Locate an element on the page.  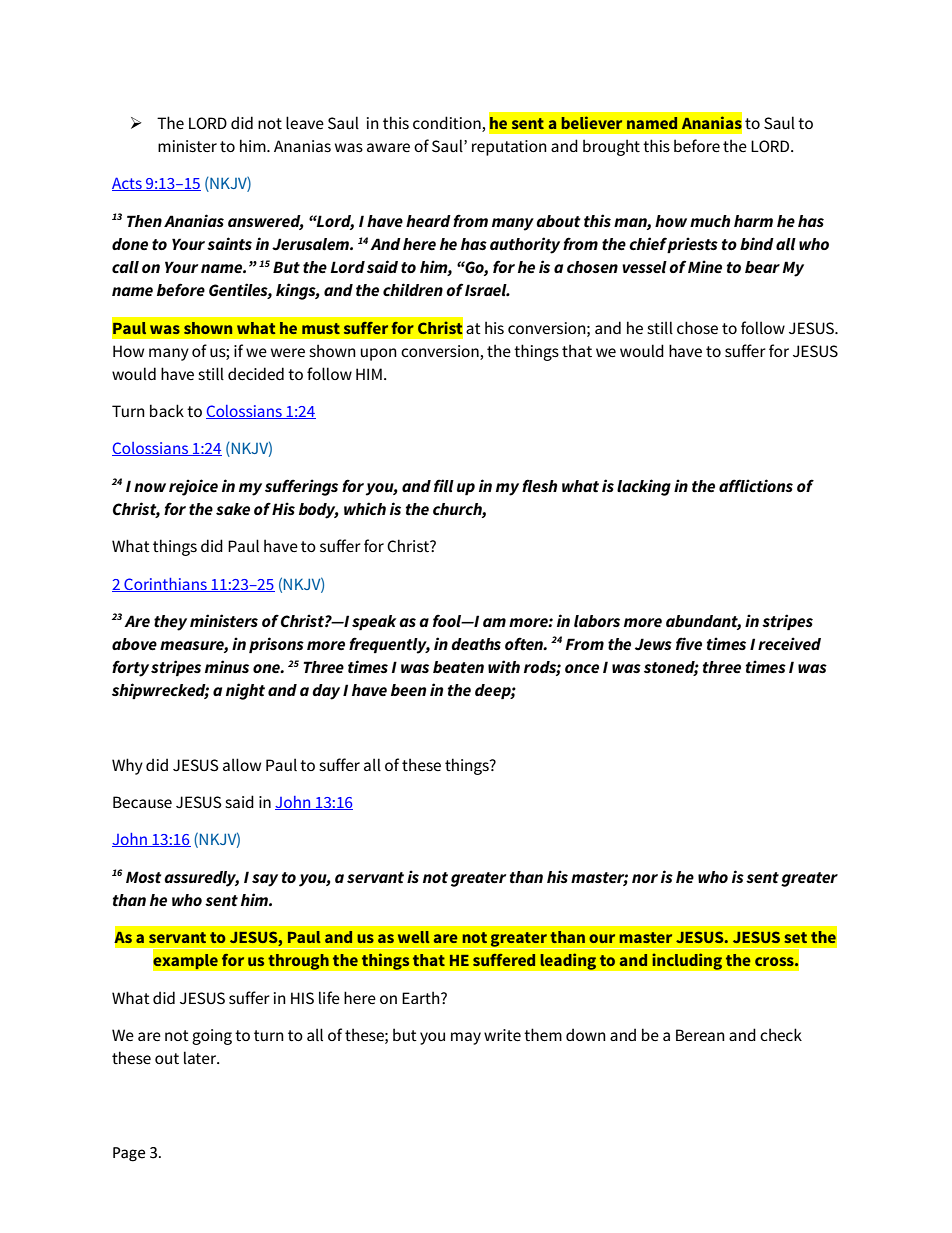
condition is located at coordinates (448, 124).
